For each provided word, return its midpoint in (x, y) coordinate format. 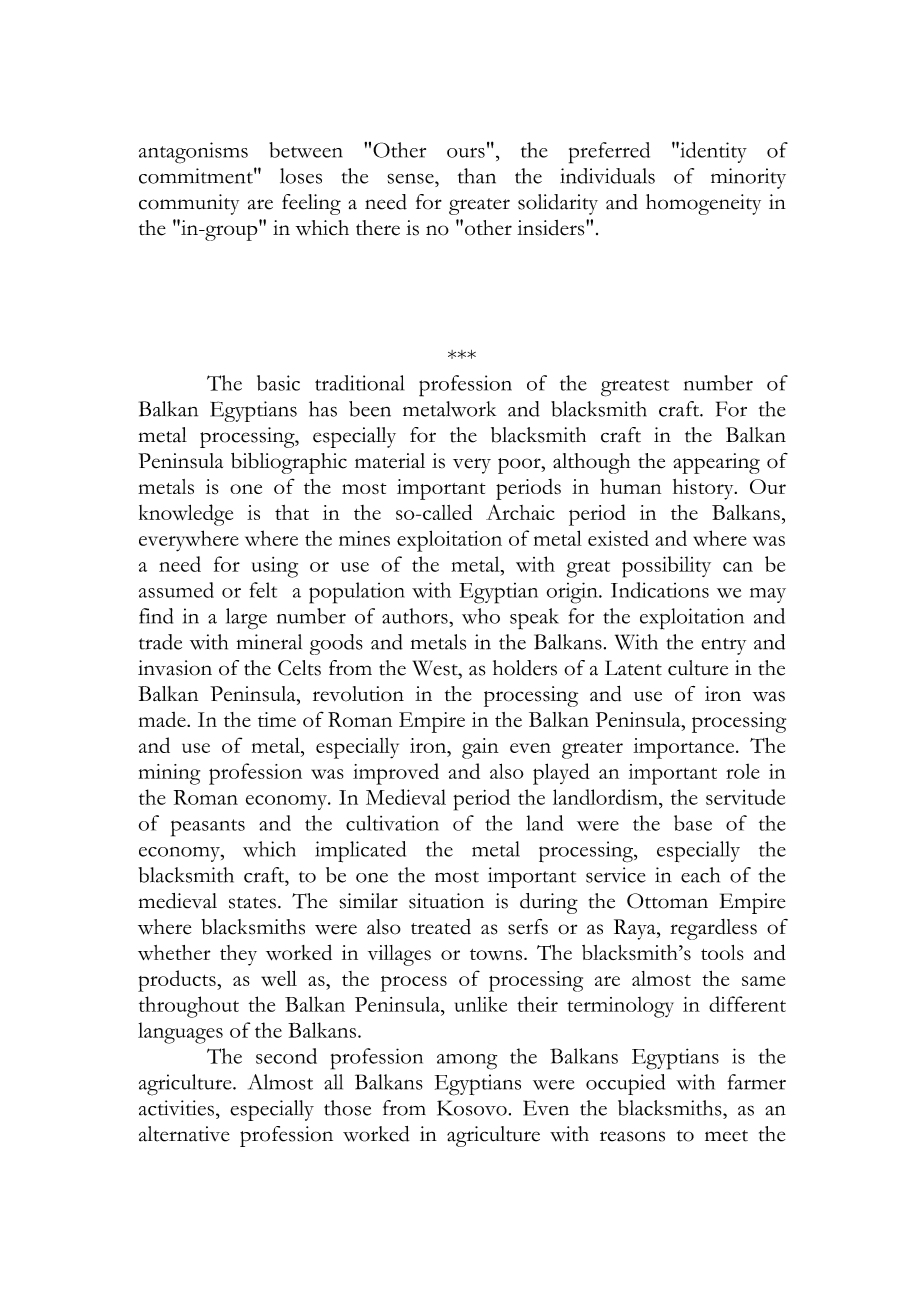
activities (176, 1108)
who (481, 616)
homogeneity (703, 204)
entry (723, 646)
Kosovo (472, 1108)
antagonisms (193, 153)
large (246, 619)
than (477, 176)
